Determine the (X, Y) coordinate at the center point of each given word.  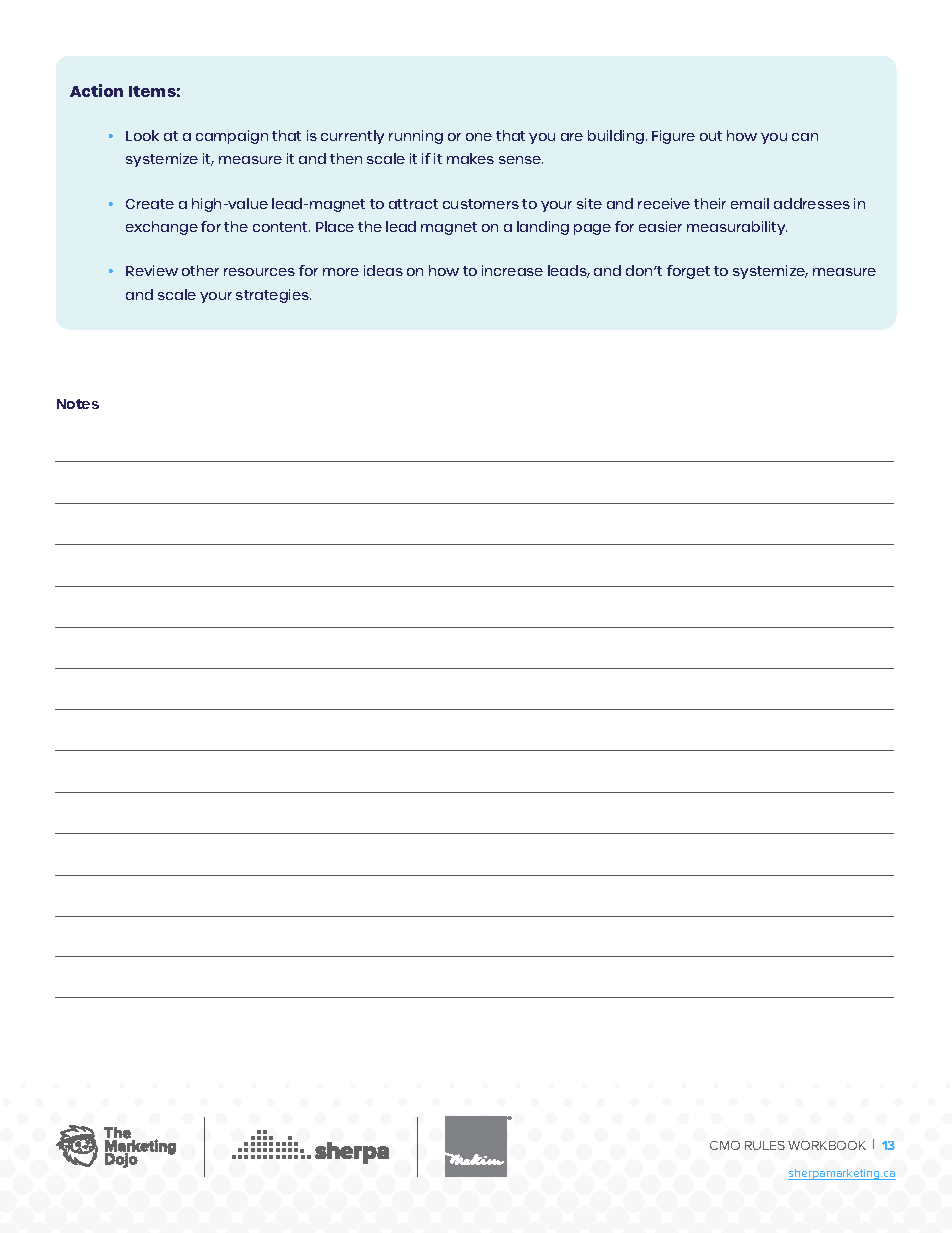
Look (142, 135)
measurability (737, 228)
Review (152, 270)
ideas (383, 270)
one (479, 137)
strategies (273, 296)
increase (512, 270)
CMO (725, 1145)
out (711, 136)
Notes (78, 404)
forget (688, 272)
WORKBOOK (827, 1145)
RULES (765, 1145)
